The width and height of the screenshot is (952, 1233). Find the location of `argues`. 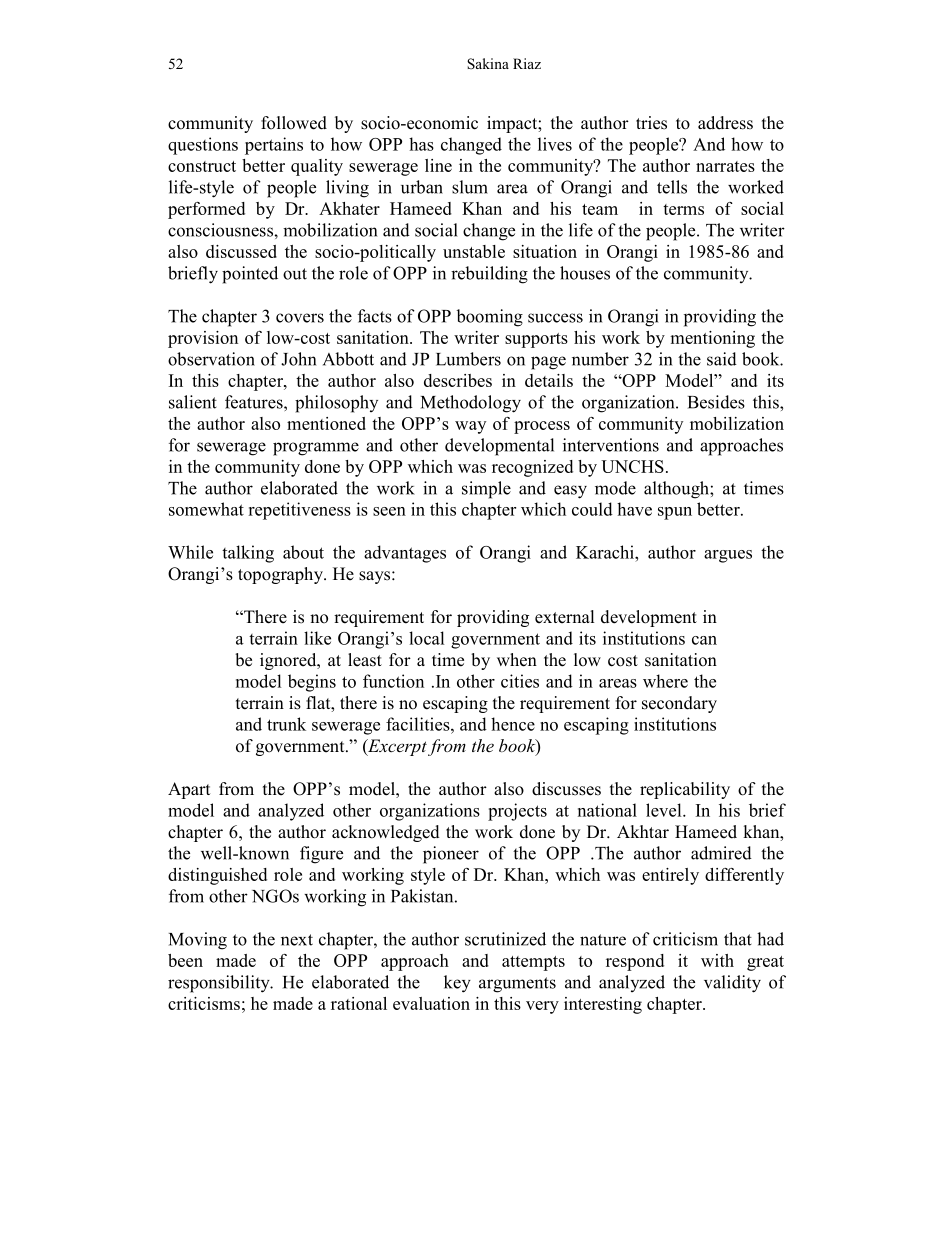

argues is located at coordinates (728, 556).
